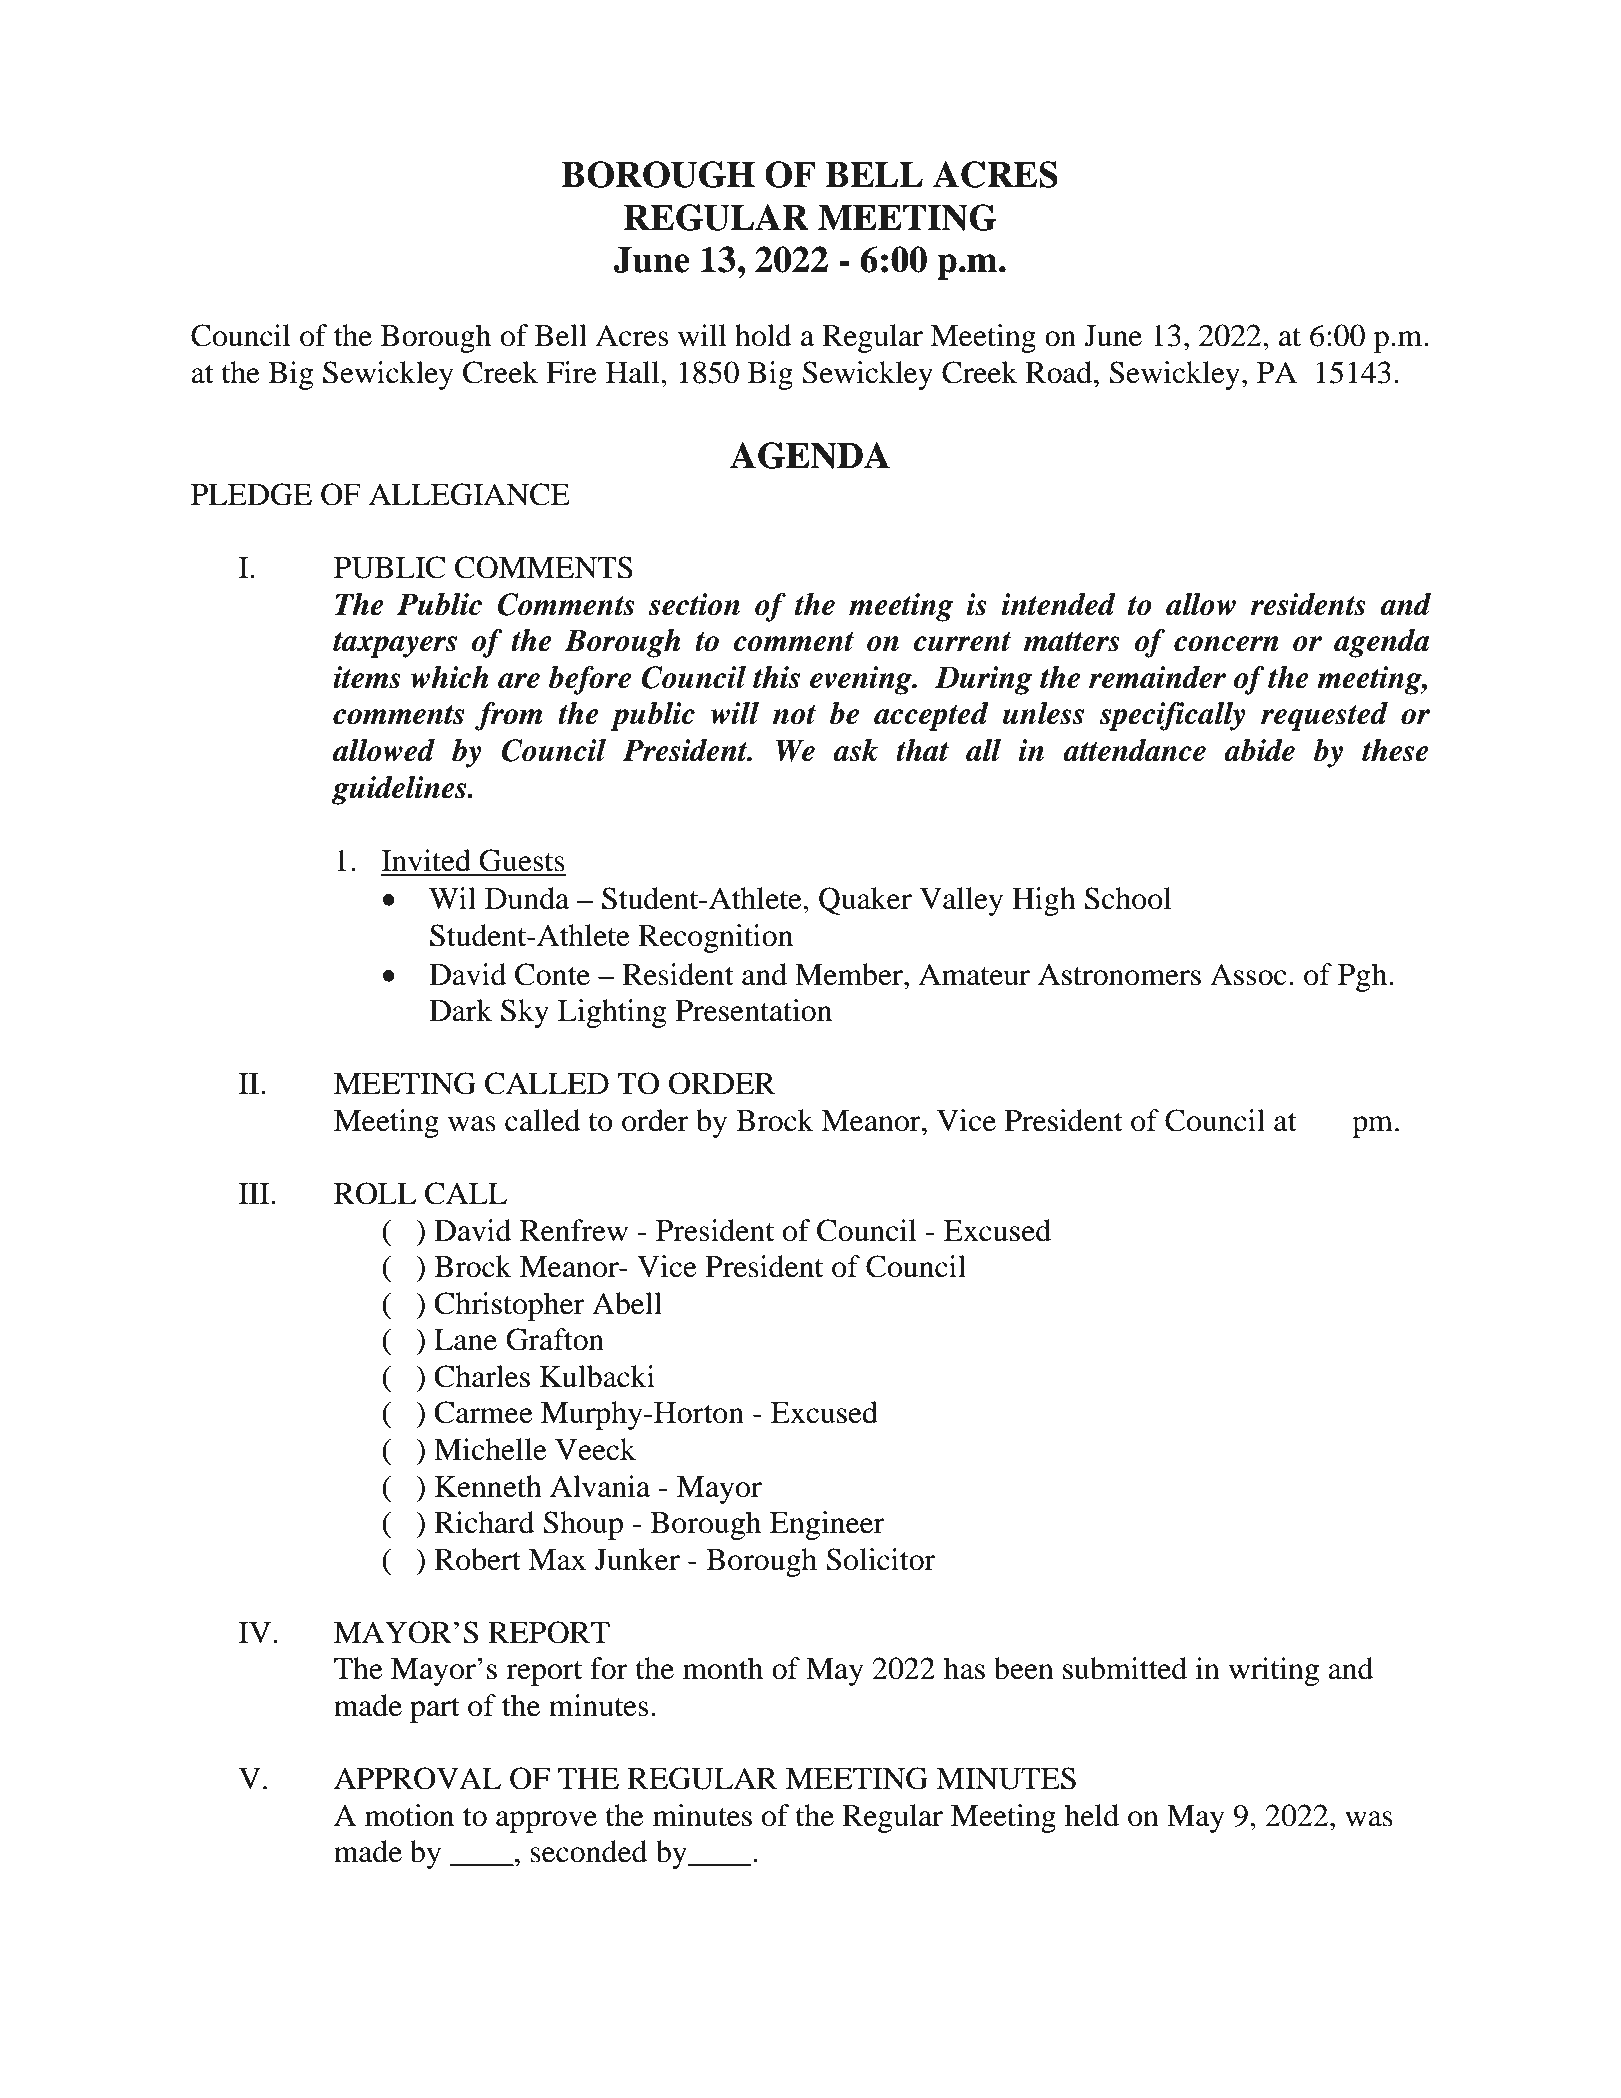 This document has width=1621, height=2098. What do you see at coordinates (754, 1010) in the document?
I see `Presentation` at bounding box center [754, 1010].
